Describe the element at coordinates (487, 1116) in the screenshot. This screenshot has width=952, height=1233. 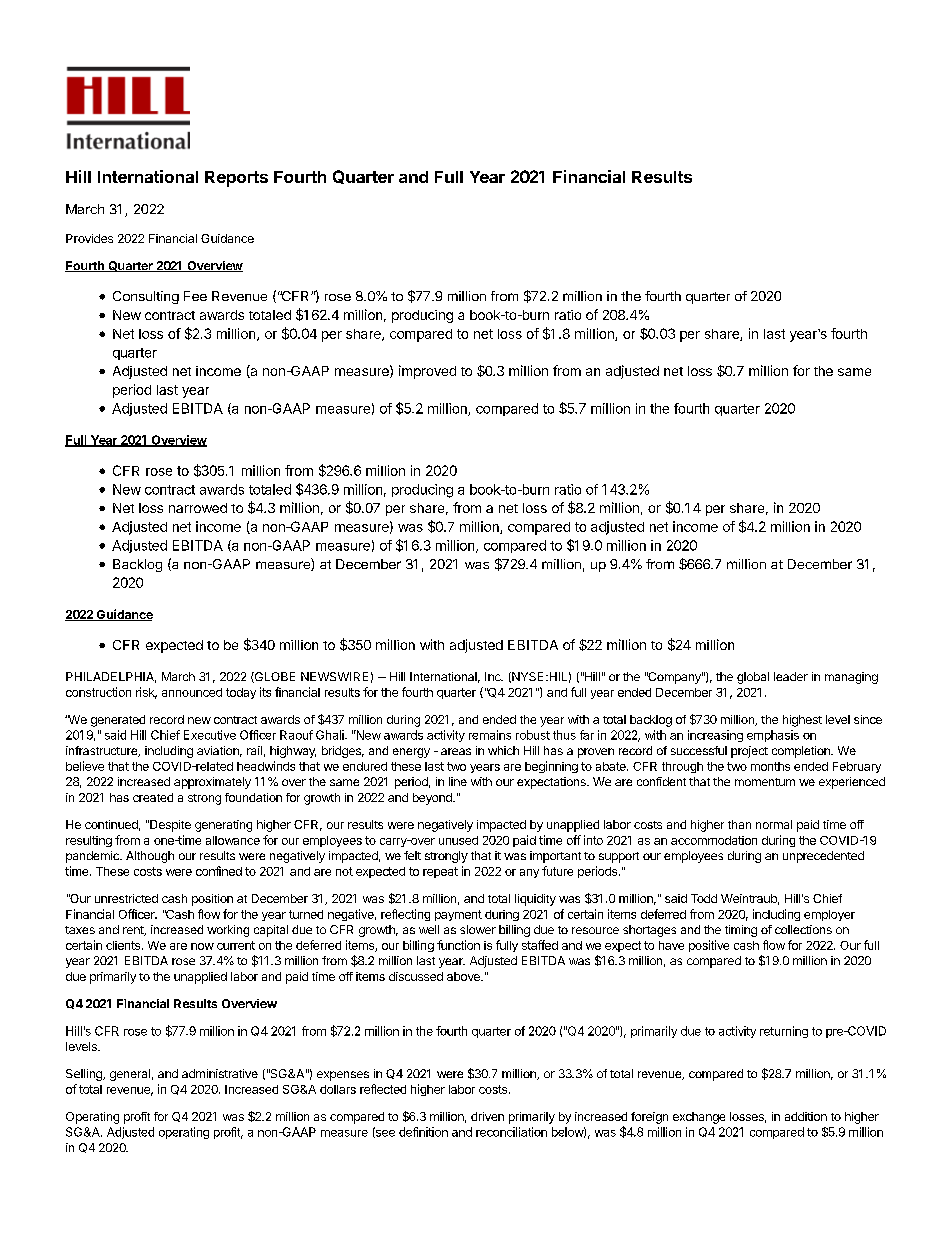
I see `driven` at that location.
